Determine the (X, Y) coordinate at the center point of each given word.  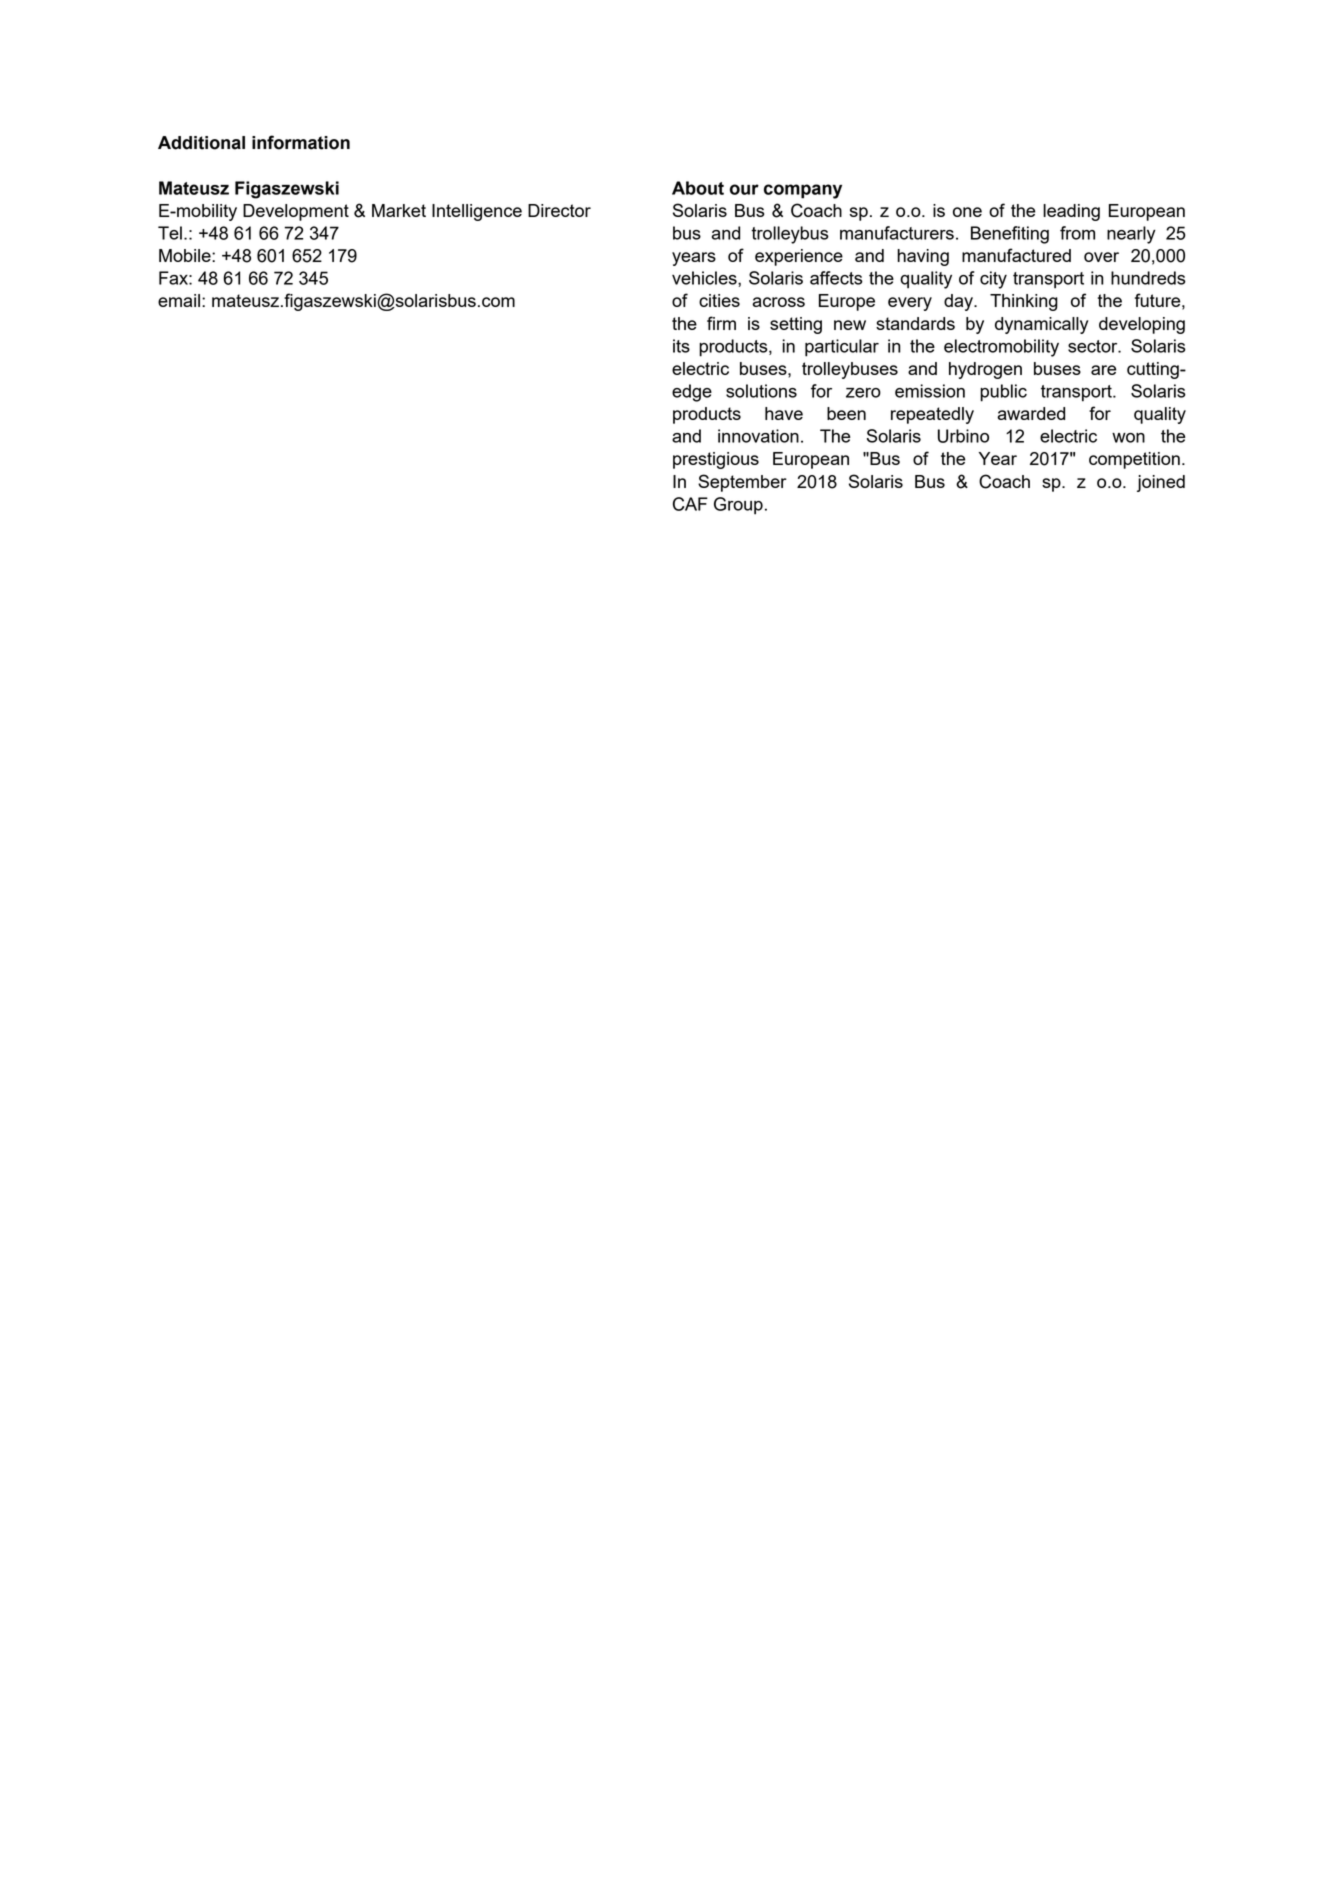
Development (296, 212)
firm (721, 323)
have (784, 413)
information (301, 142)
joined (1161, 483)
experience (799, 257)
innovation (758, 436)
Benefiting (1010, 235)
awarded (1031, 413)
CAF (690, 504)
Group (738, 506)
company (803, 191)
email (179, 300)
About (698, 188)
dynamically (1041, 325)
